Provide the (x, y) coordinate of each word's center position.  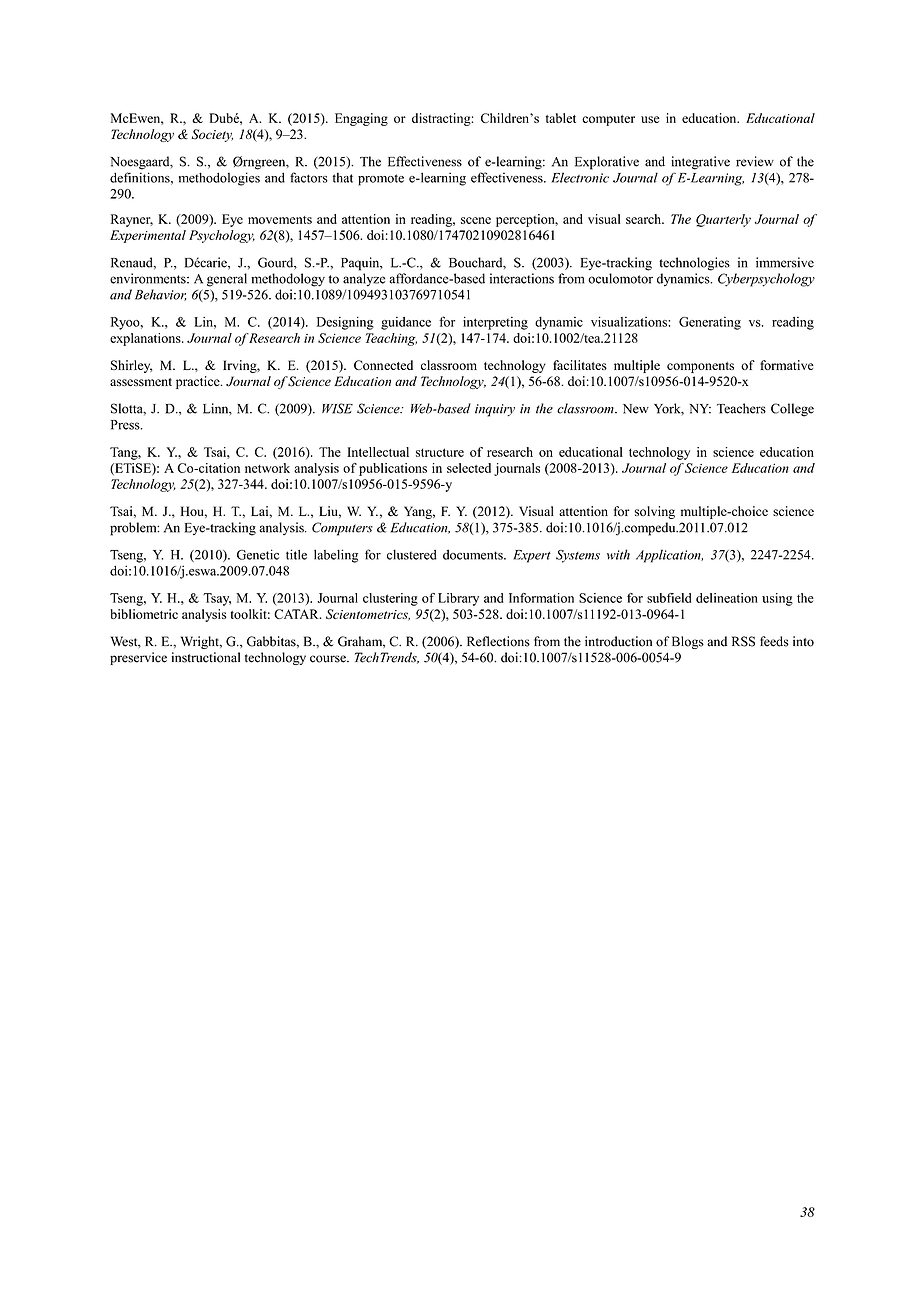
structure (440, 452)
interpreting (495, 323)
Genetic (258, 554)
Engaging (361, 119)
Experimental (148, 236)
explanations (146, 339)
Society (212, 135)
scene (476, 220)
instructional (205, 657)
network (267, 468)
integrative (700, 163)
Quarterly (723, 220)
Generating (710, 323)
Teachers (741, 408)
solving (655, 512)
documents (474, 554)
